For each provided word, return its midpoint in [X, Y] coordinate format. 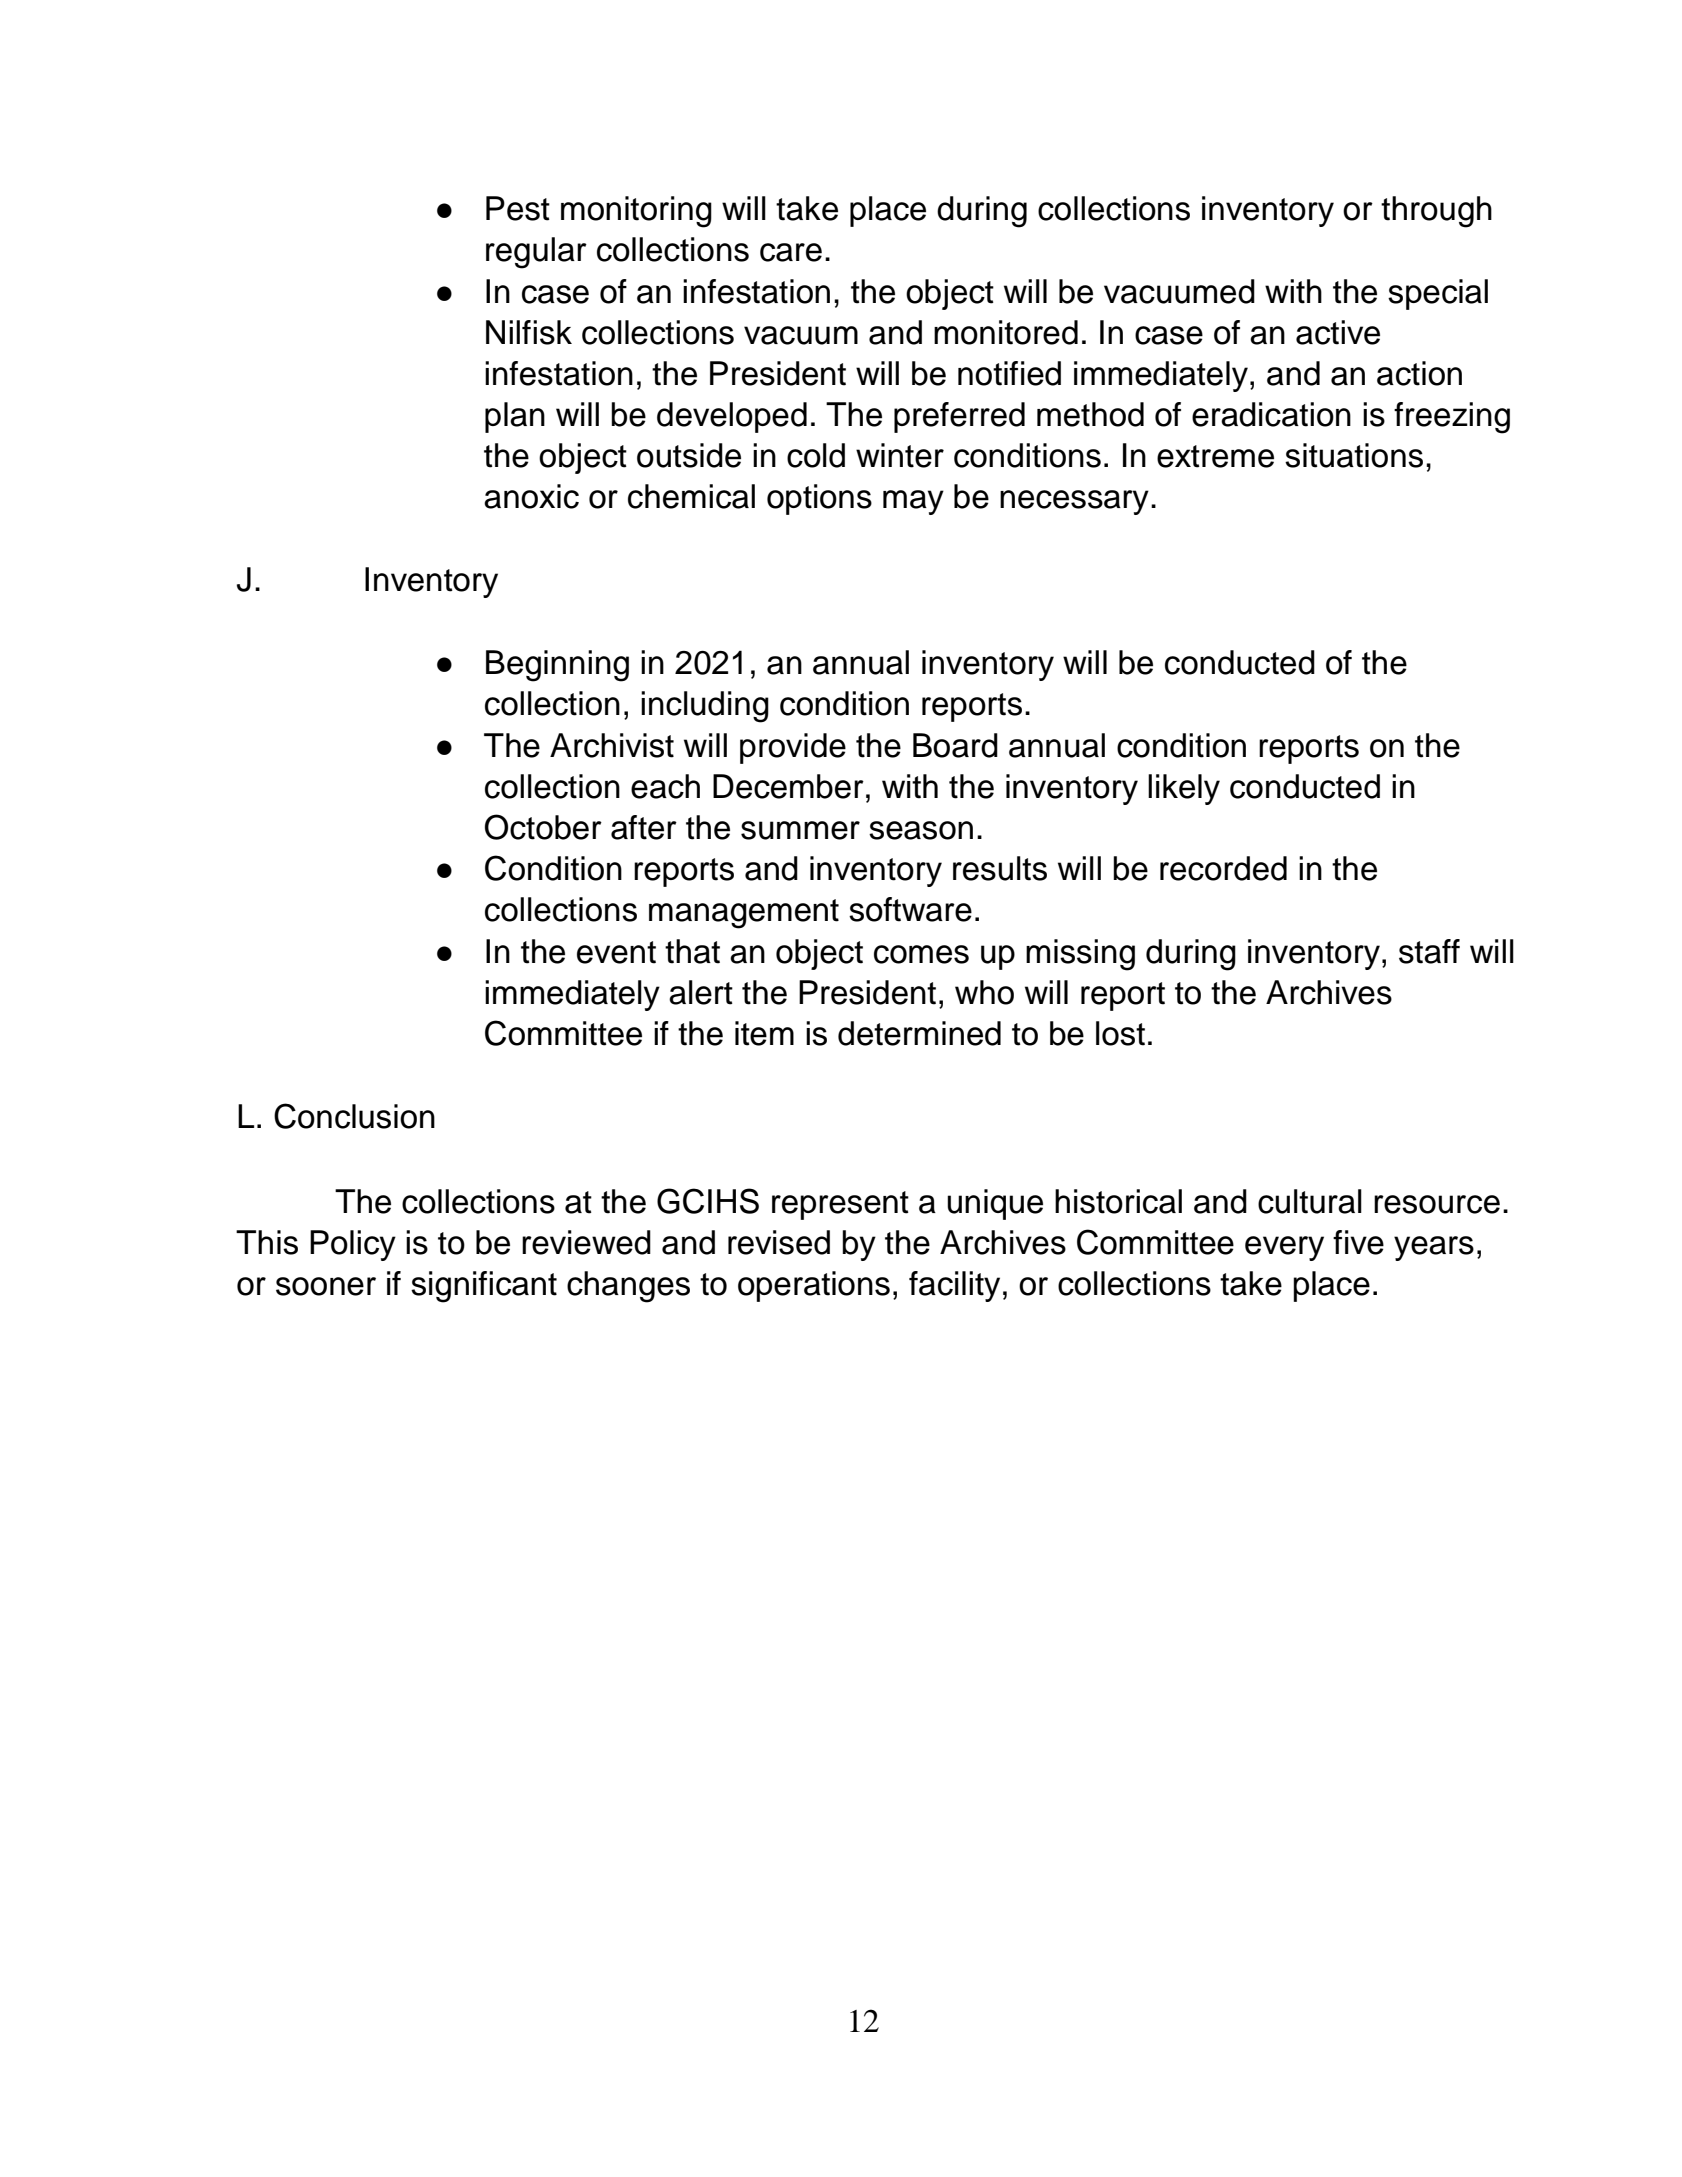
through [1436, 212]
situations [1354, 455]
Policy [353, 1245]
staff [1429, 951]
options [819, 499]
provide [793, 748]
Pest [518, 208]
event [616, 952]
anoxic [531, 496]
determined [919, 1033]
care [791, 252]
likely [1184, 789]
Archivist [612, 745]
